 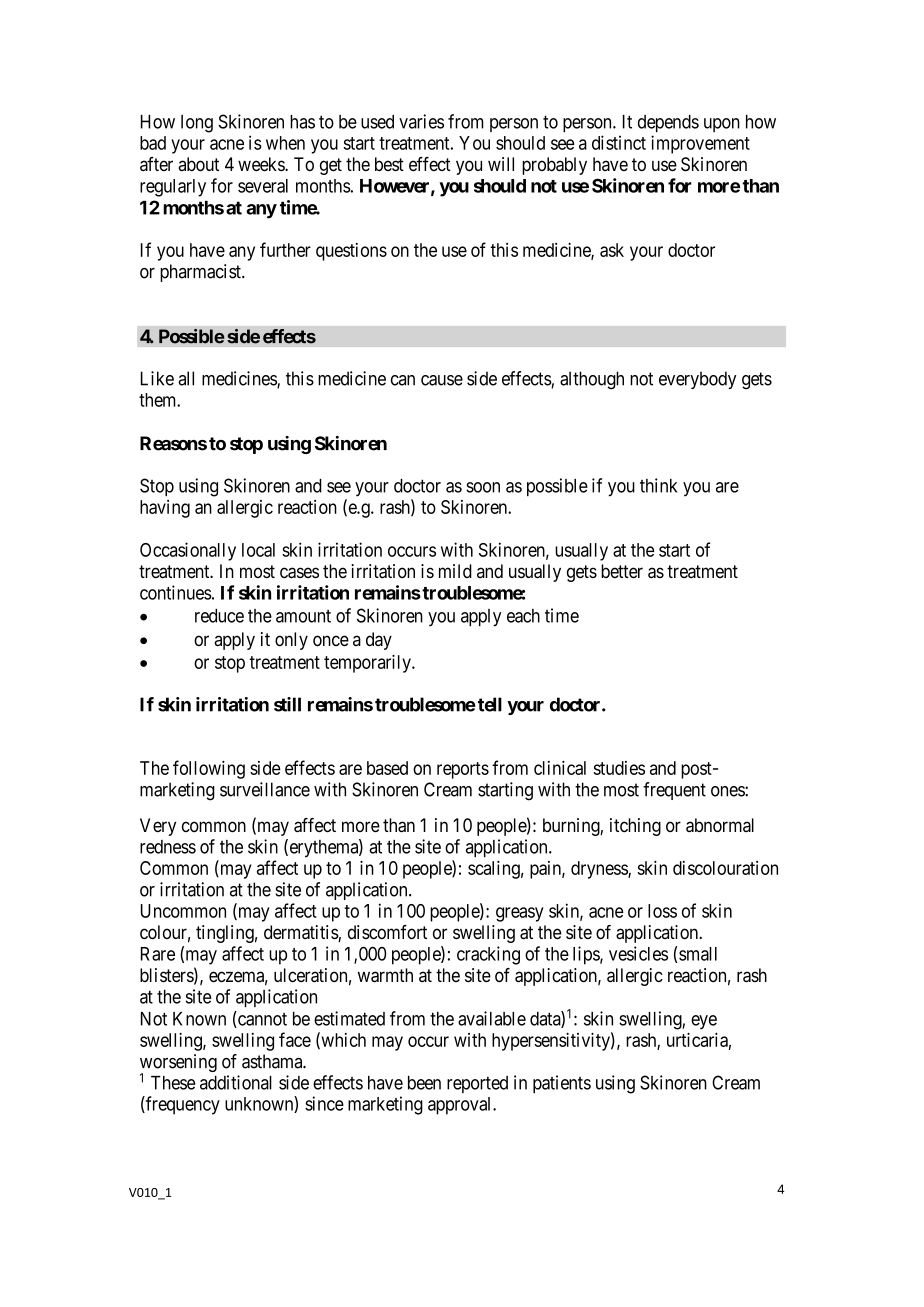 What do you see at coordinates (219, 616) in the image?
I see `reduce` at bounding box center [219, 616].
